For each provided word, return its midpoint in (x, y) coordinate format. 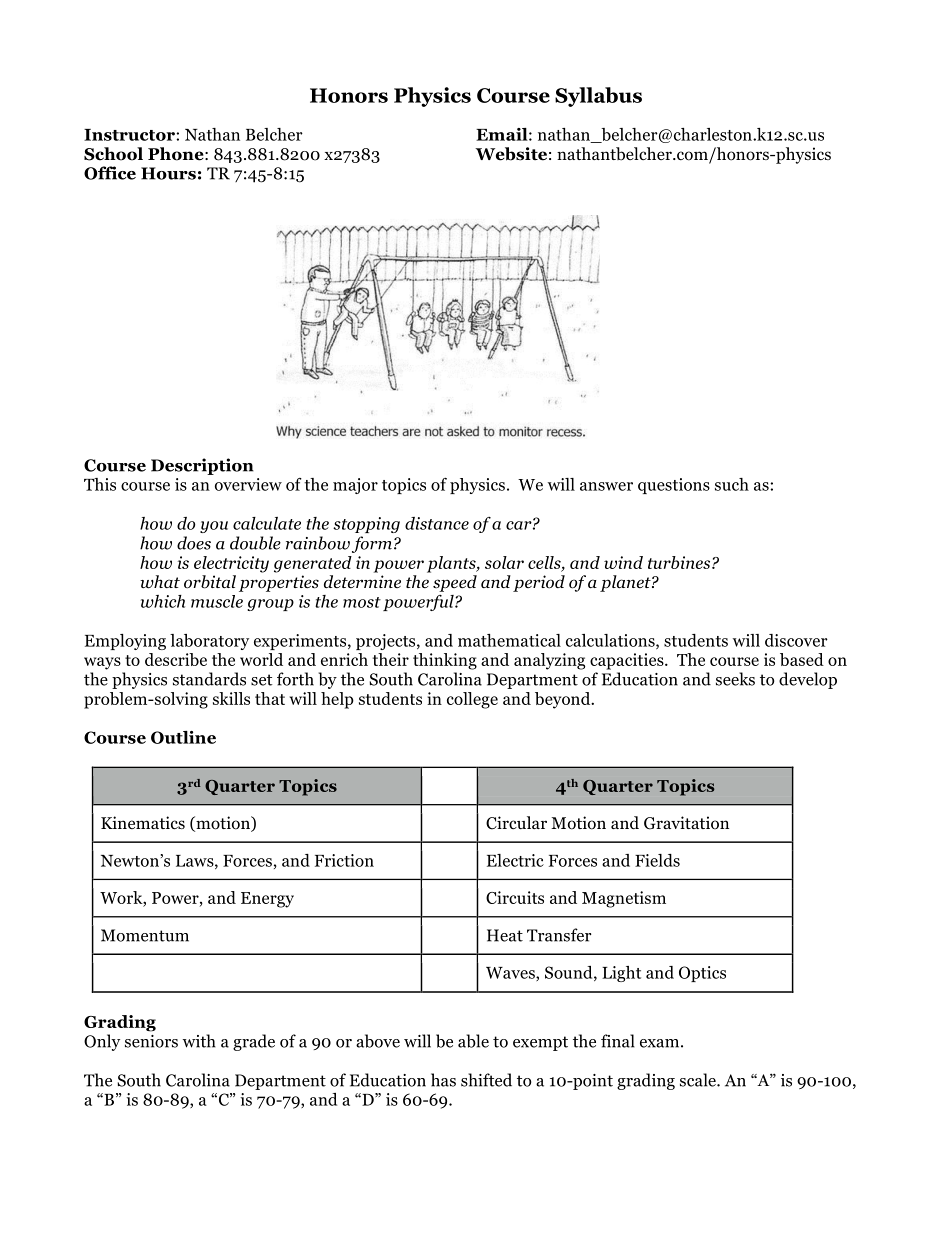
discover (796, 640)
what (160, 582)
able (473, 1041)
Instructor (130, 135)
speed (455, 583)
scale (699, 1080)
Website (511, 154)
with (199, 1041)
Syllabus (598, 97)
